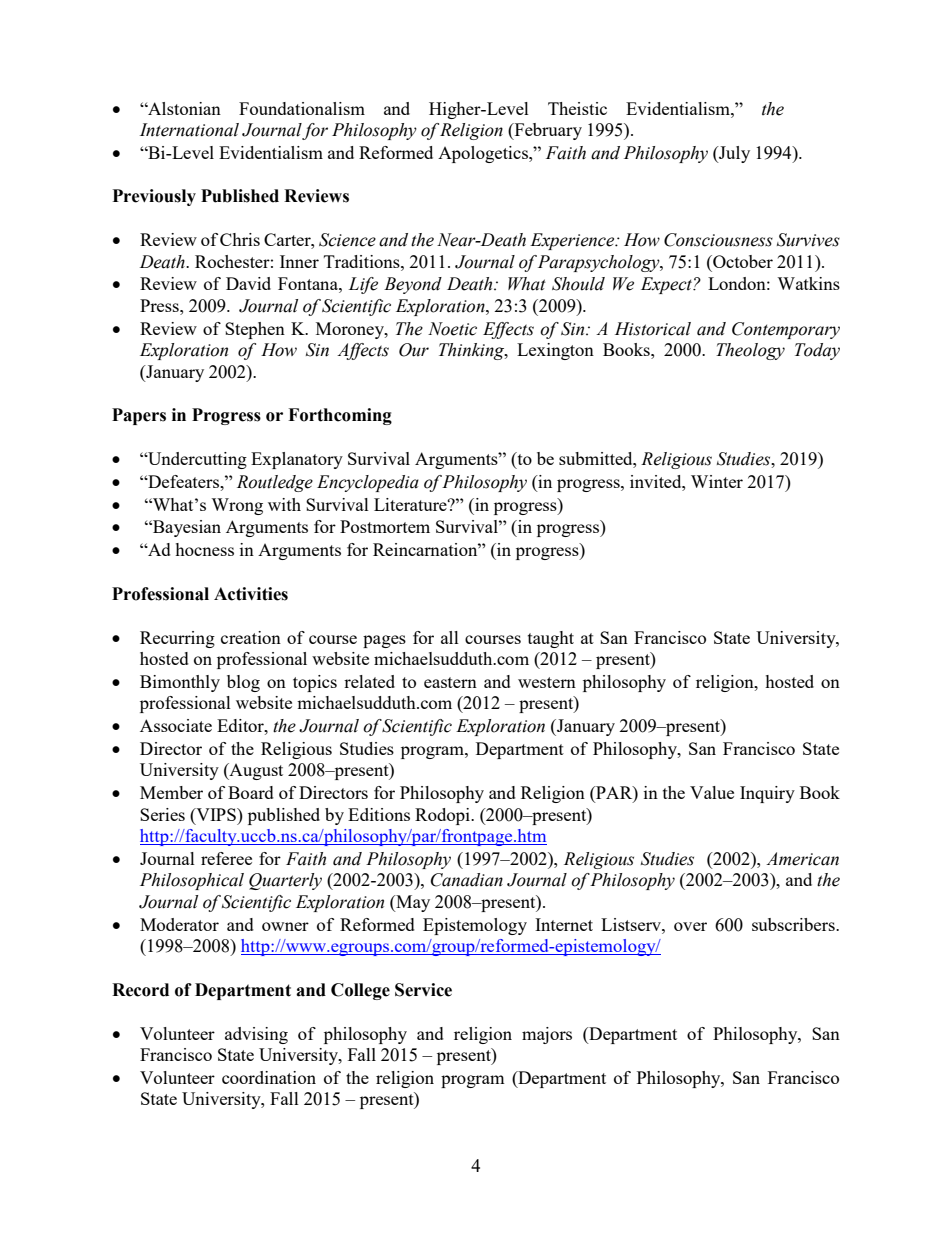  Describe the element at coordinates (712, 792) in the document. I see `Value` at that location.
